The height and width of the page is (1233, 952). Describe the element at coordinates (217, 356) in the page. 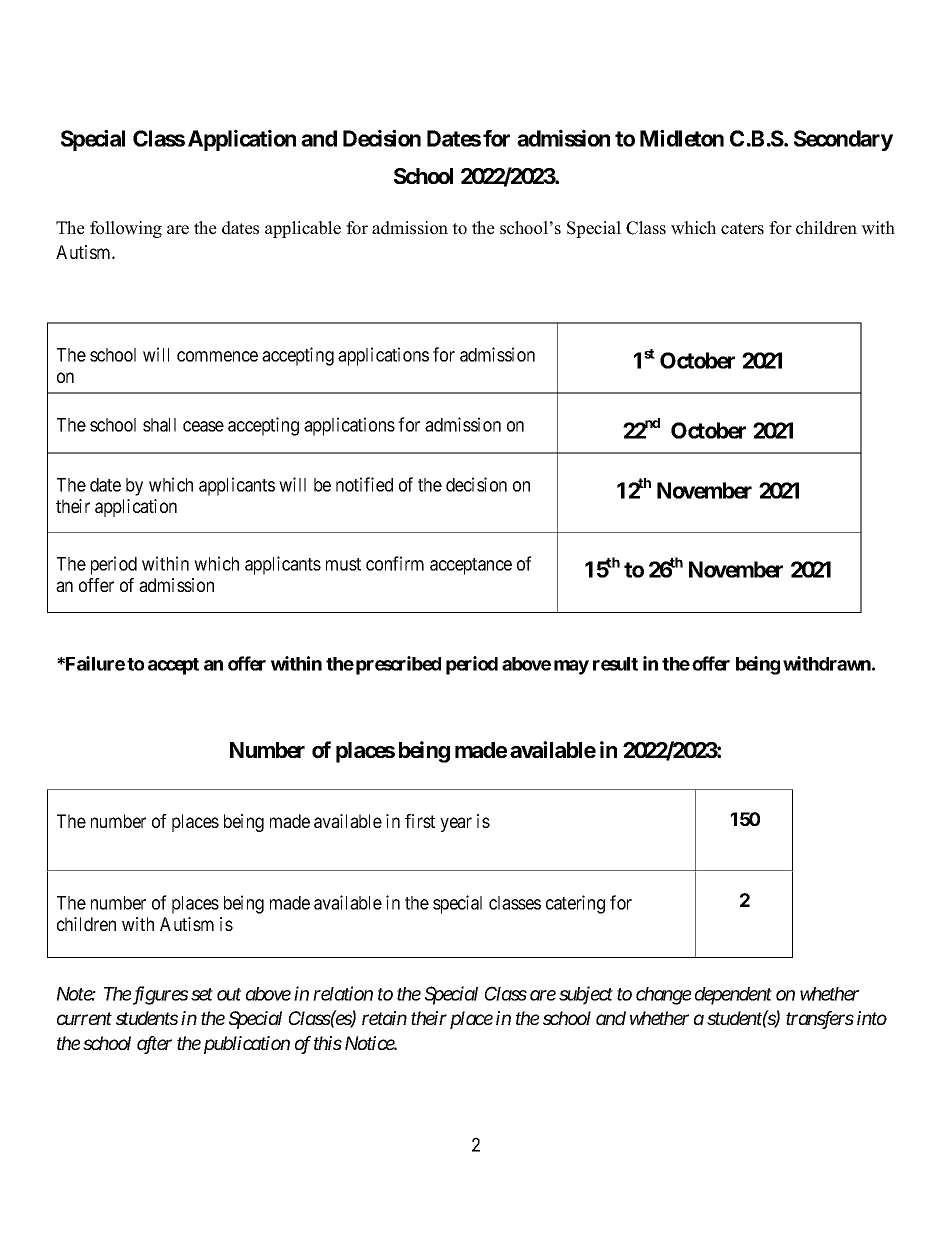

I see `commence` at that location.
